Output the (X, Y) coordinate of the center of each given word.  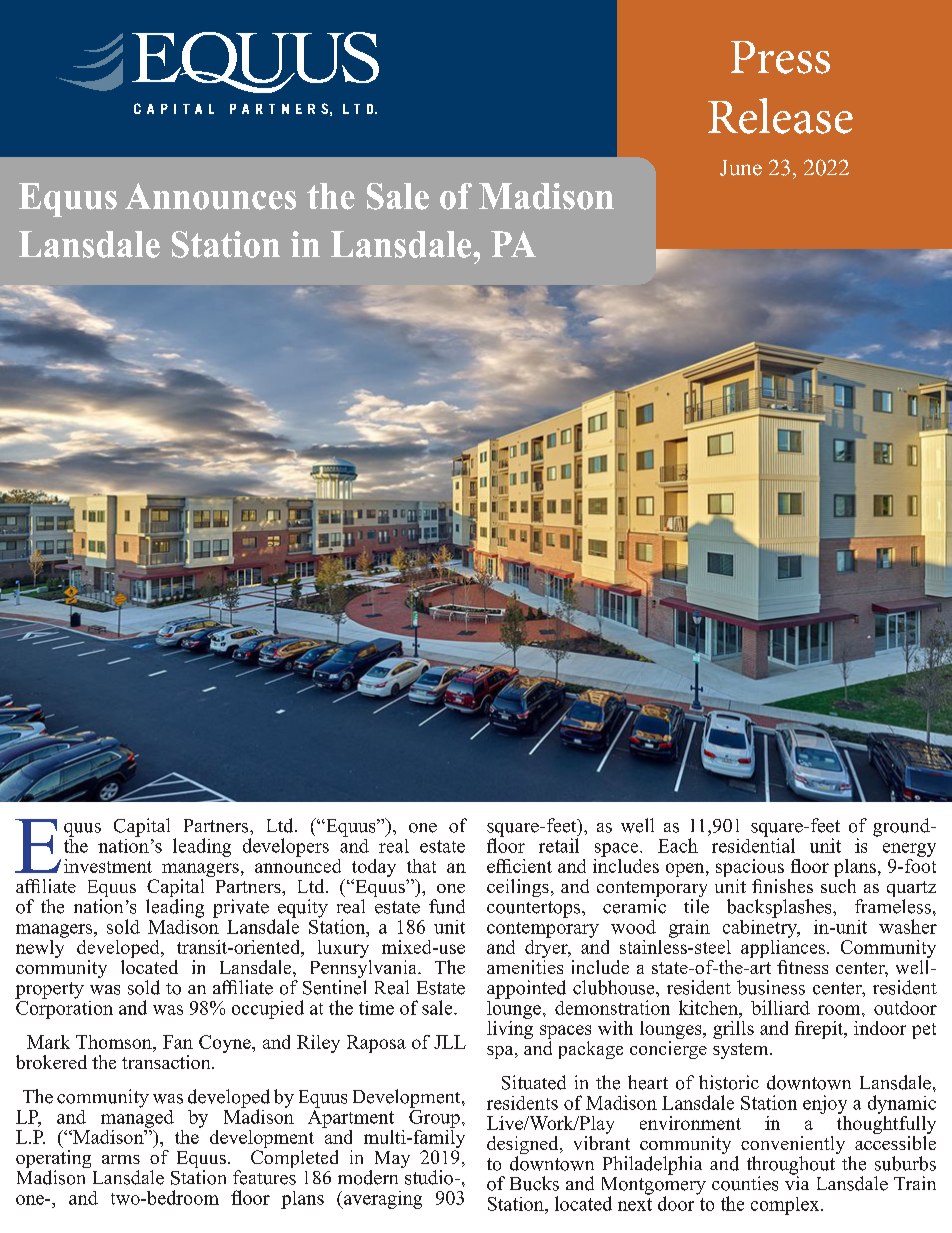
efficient (519, 866)
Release (780, 116)
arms (121, 1159)
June (741, 168)
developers (286, 847)
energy (909, 850)
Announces (210, 196)
